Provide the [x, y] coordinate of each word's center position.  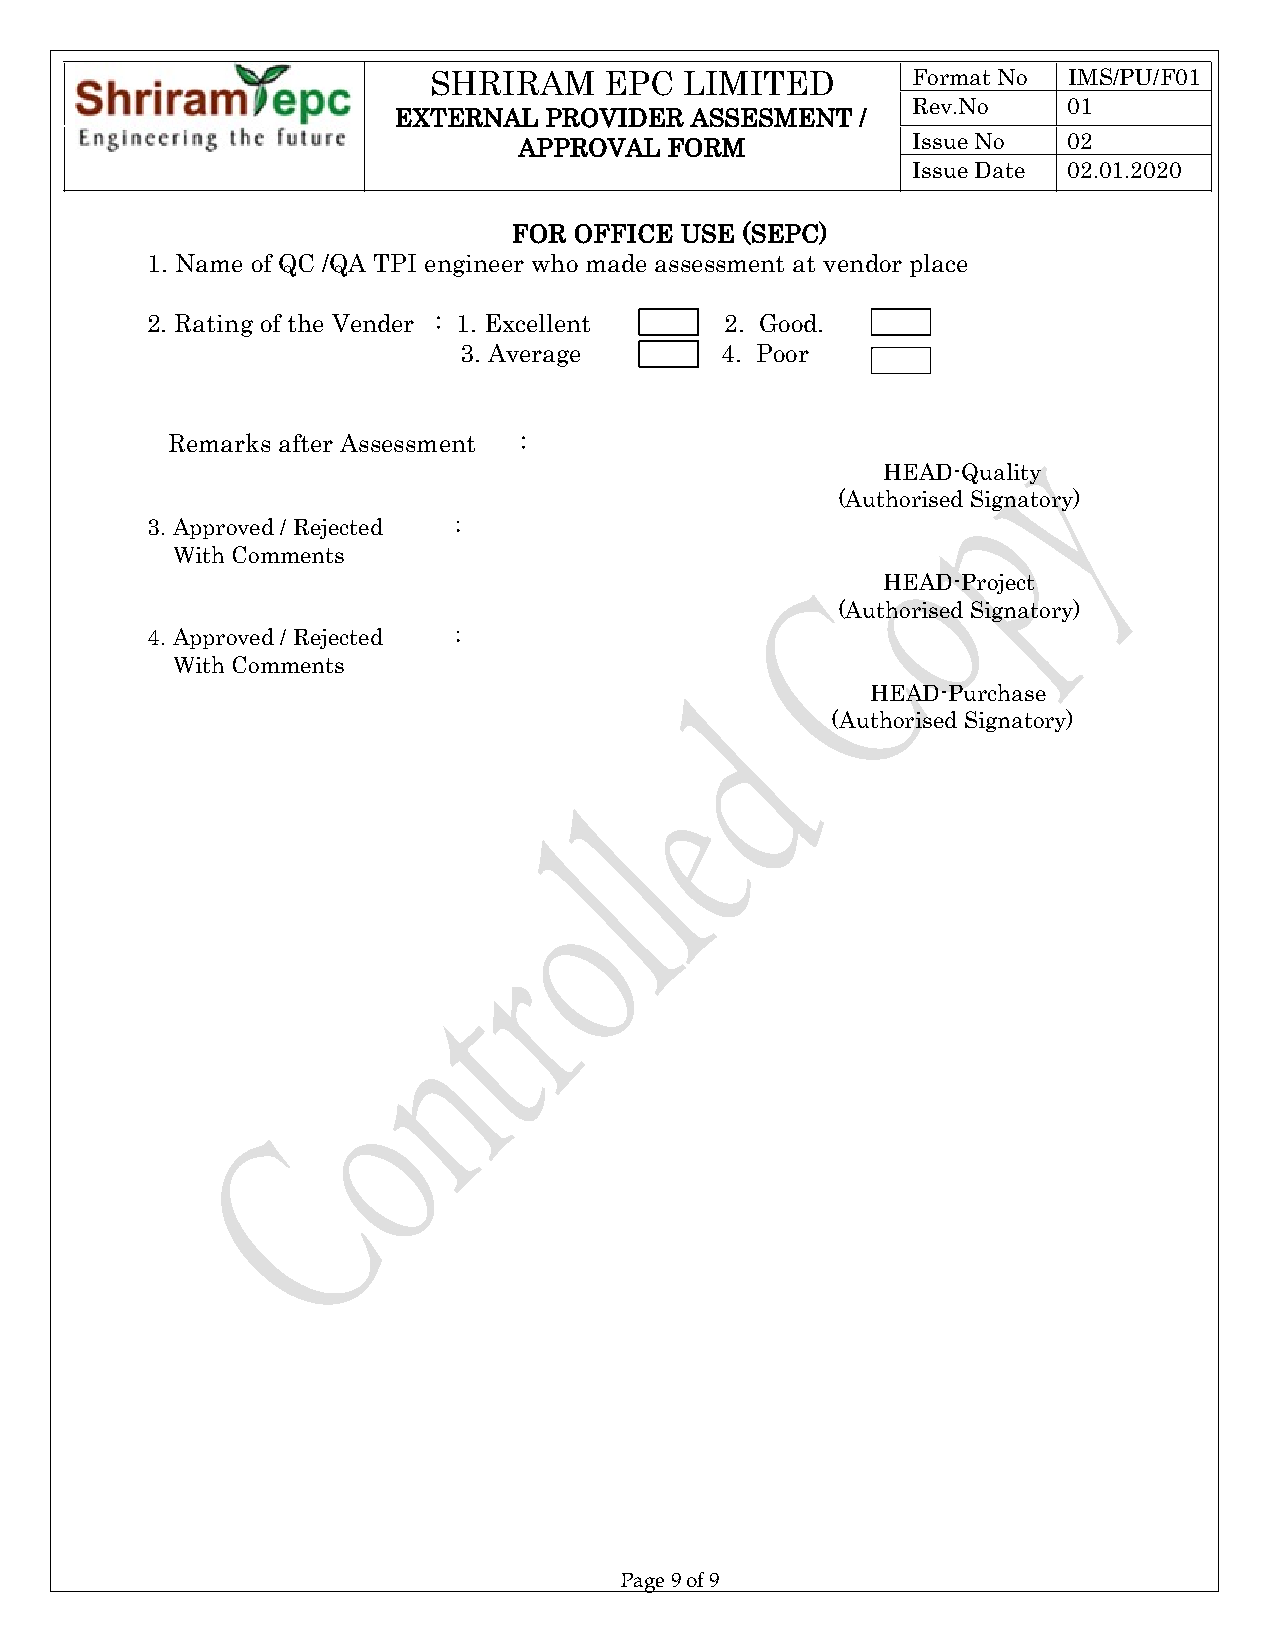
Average [534, 355]
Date [1000, 170]
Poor [783, 353]
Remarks [219, 442]
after [306, 443]
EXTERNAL [467, 117]
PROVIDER [615, 118]
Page [643, 1583]
